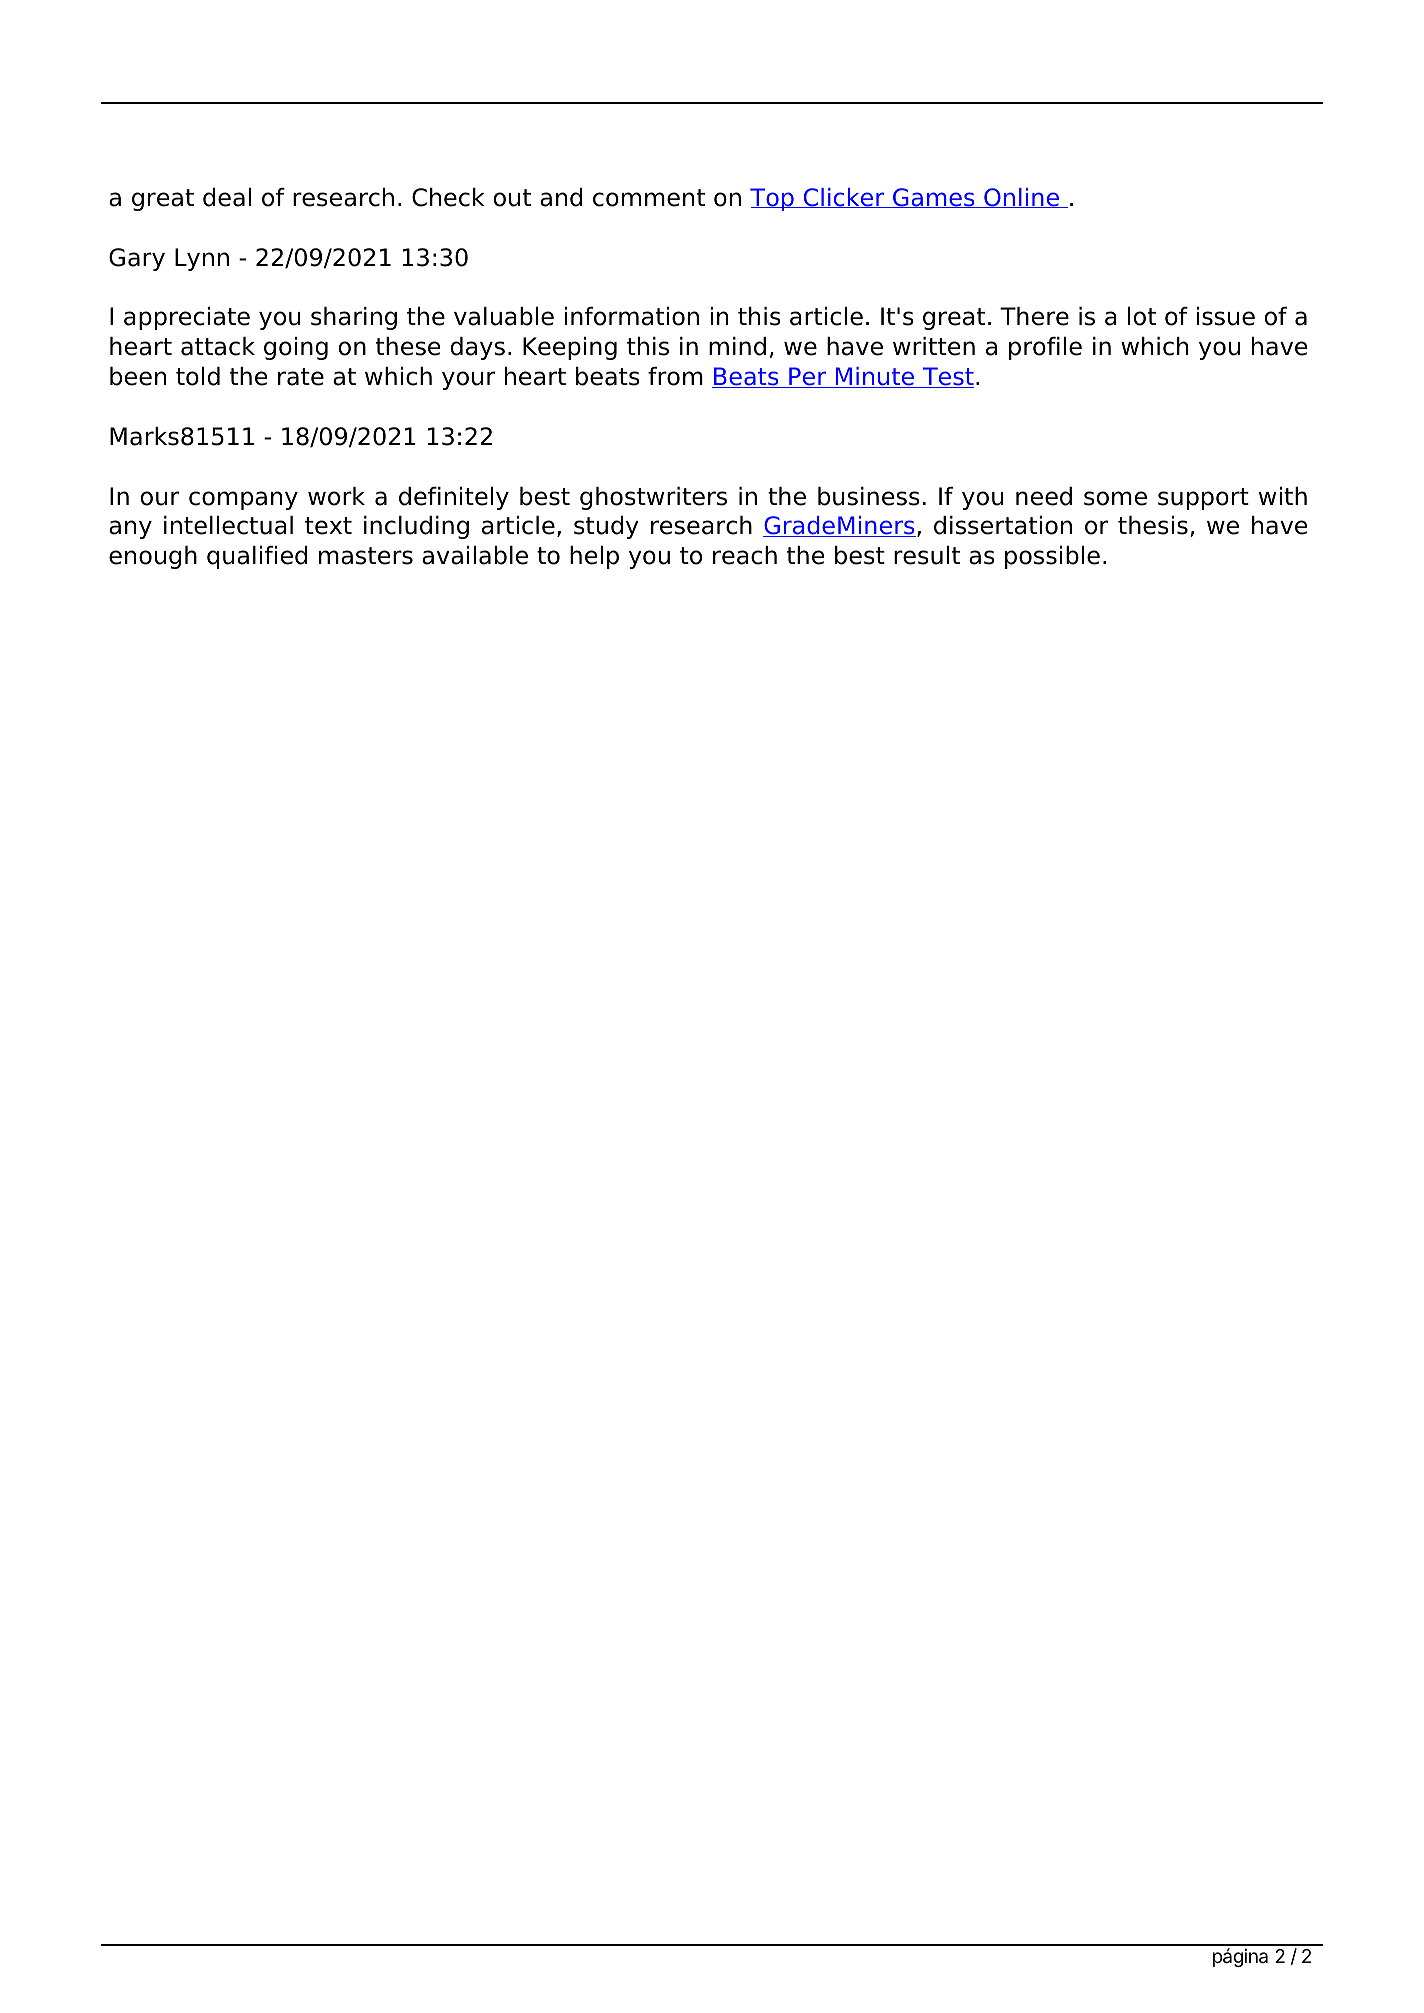 This screenshot has height=2013, width=1424. Describe the element at coordinates (257, 557) in the screenshot. I see `qualified` at that location.
